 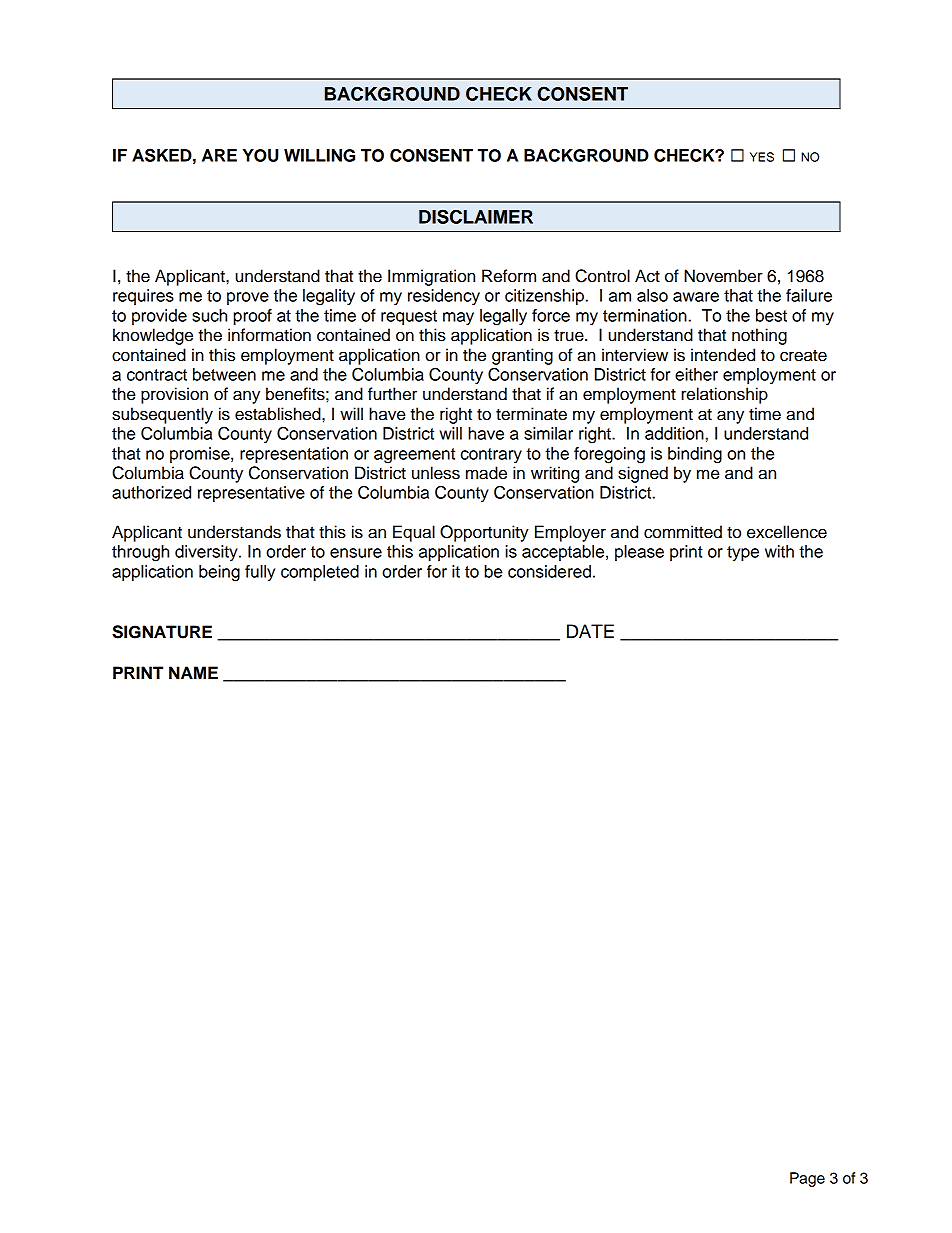 I want to click on Page, so click(x=807, y=1179).
